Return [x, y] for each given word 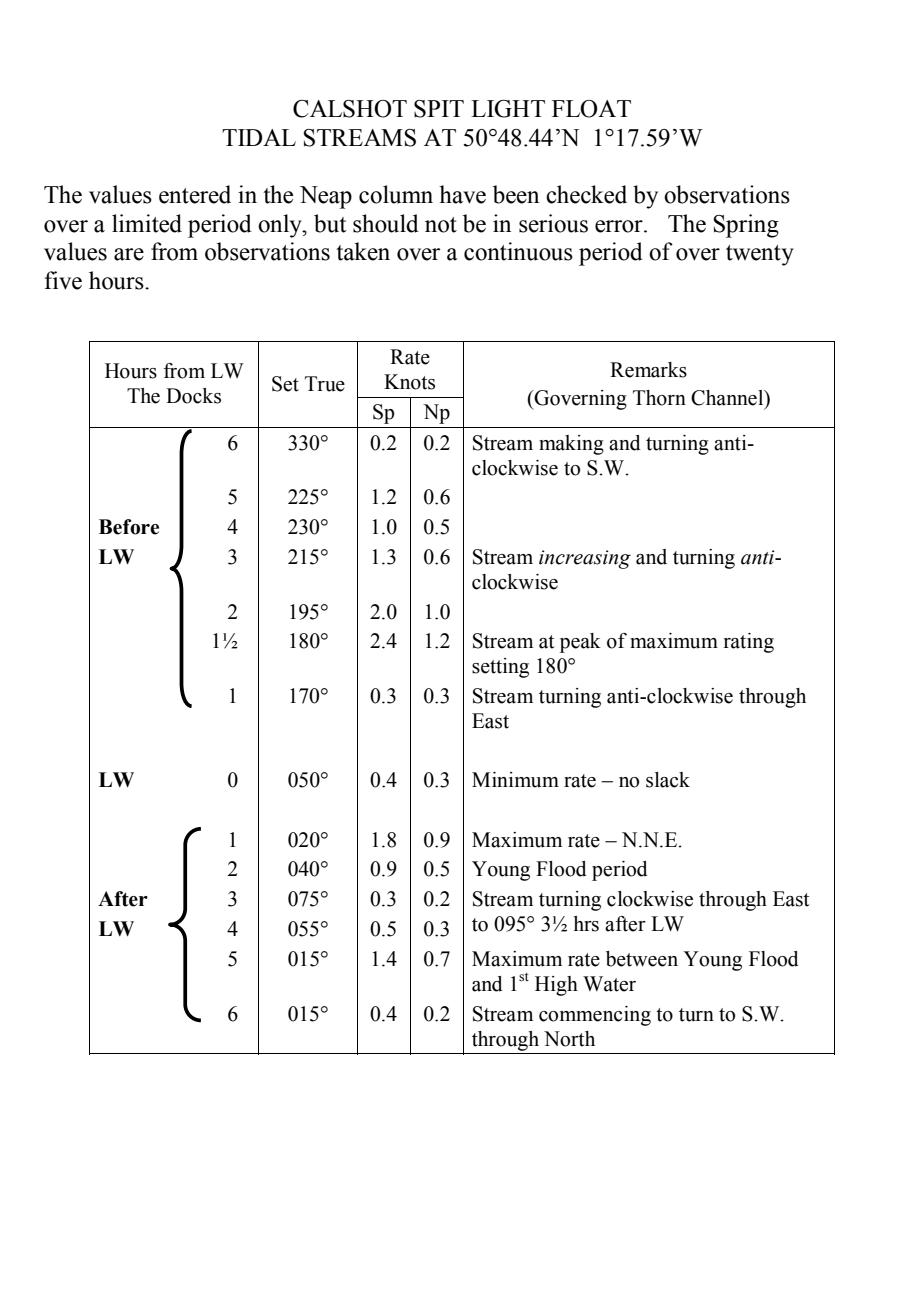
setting [500, 668]
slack [668, 780]
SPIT [439, 109]
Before [129, 527]
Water [609, 984]
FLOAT [591, 109]
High [556, 986]
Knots [409, 382]
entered [195, 194]
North [569, 1039]
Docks [193, 396]
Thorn [659, 398]
